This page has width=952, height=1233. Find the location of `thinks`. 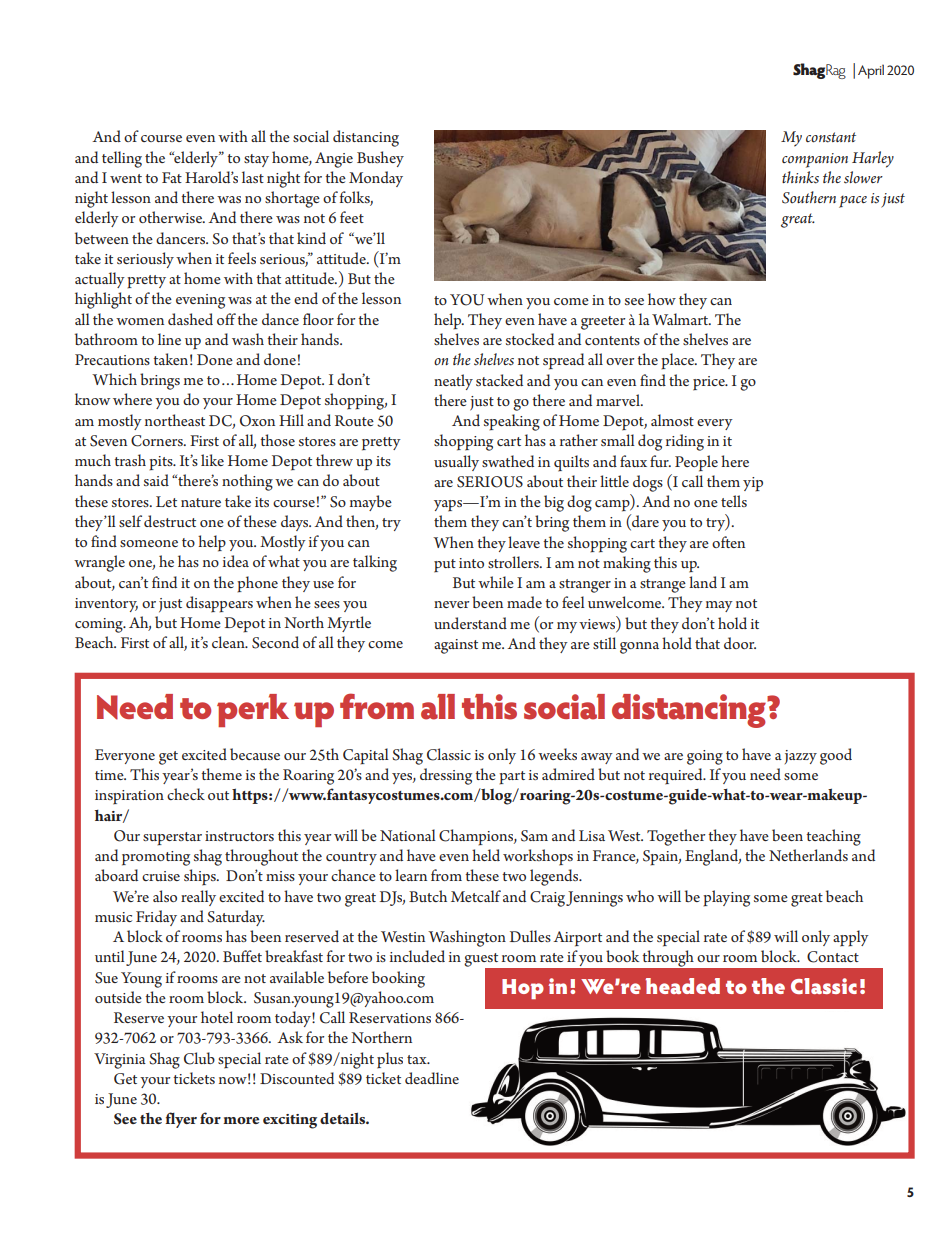

thinks is located at coordinates (800, 177).
